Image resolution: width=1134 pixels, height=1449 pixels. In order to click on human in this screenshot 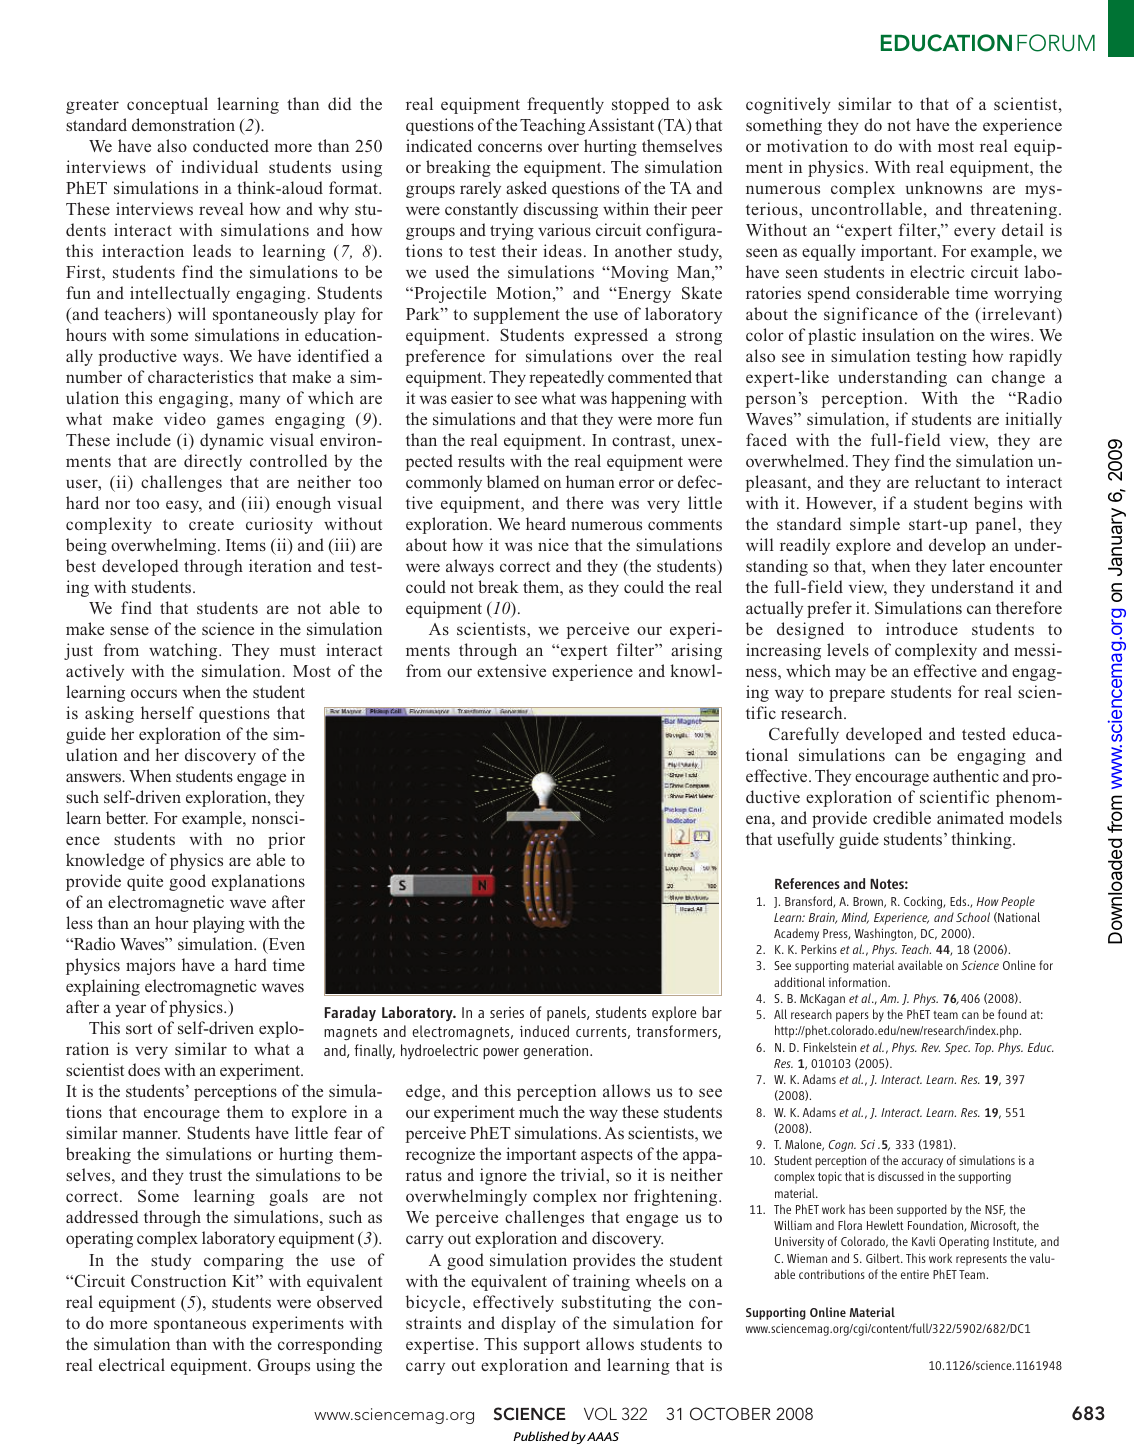, I will do `click(590, 481)`.
